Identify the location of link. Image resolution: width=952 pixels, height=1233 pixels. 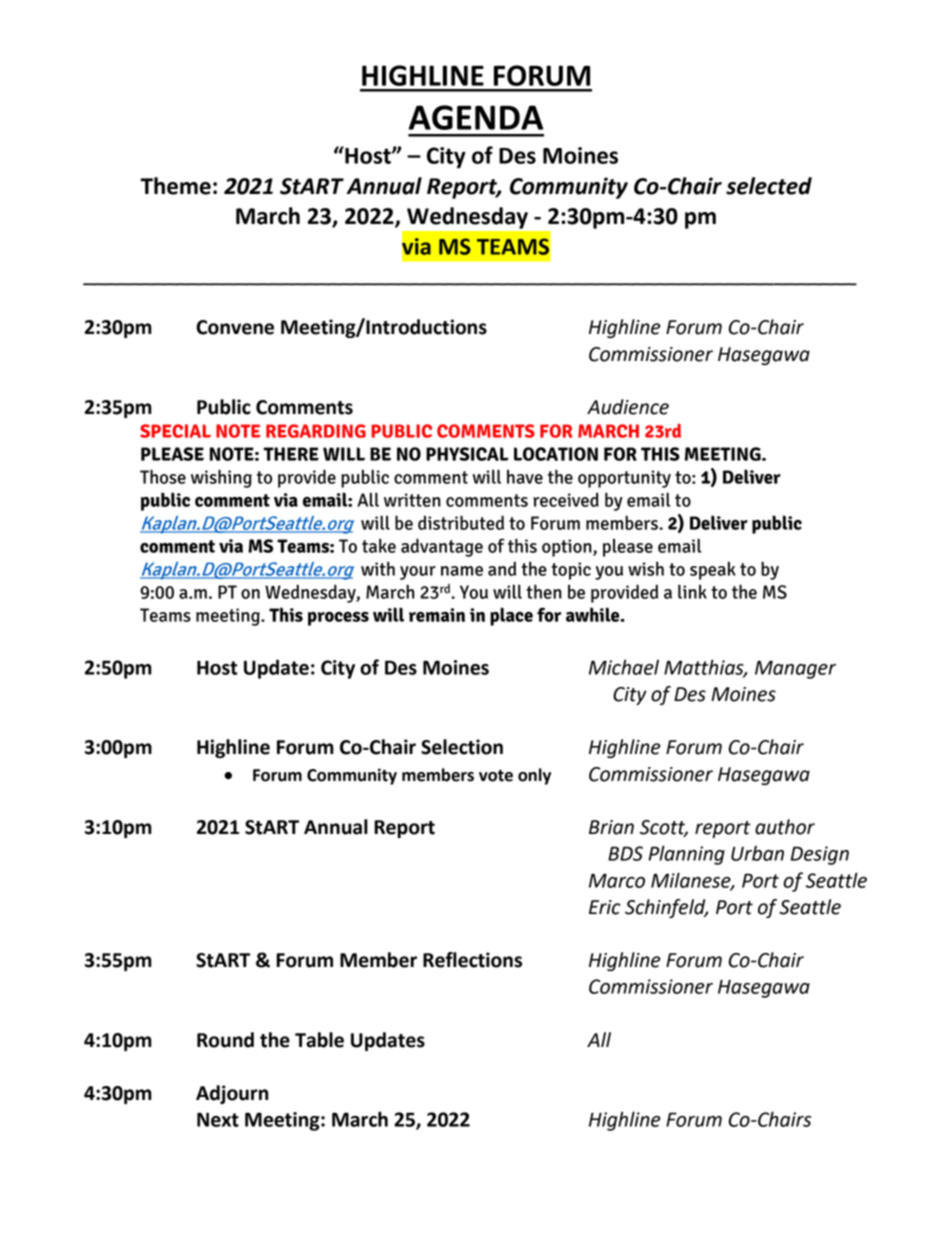
(692, 591).
